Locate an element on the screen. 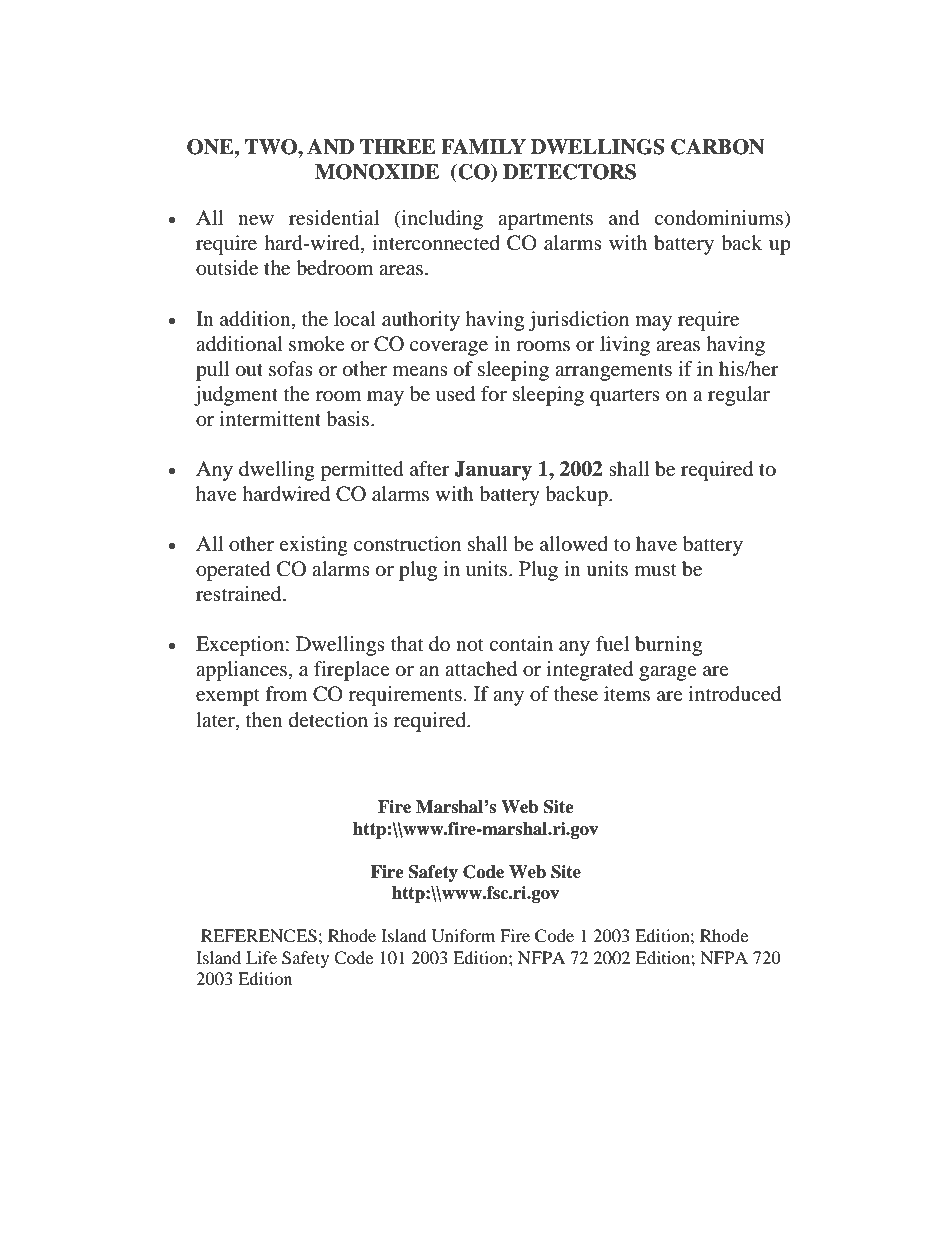  coverage is located at coordinates (449, 348).
